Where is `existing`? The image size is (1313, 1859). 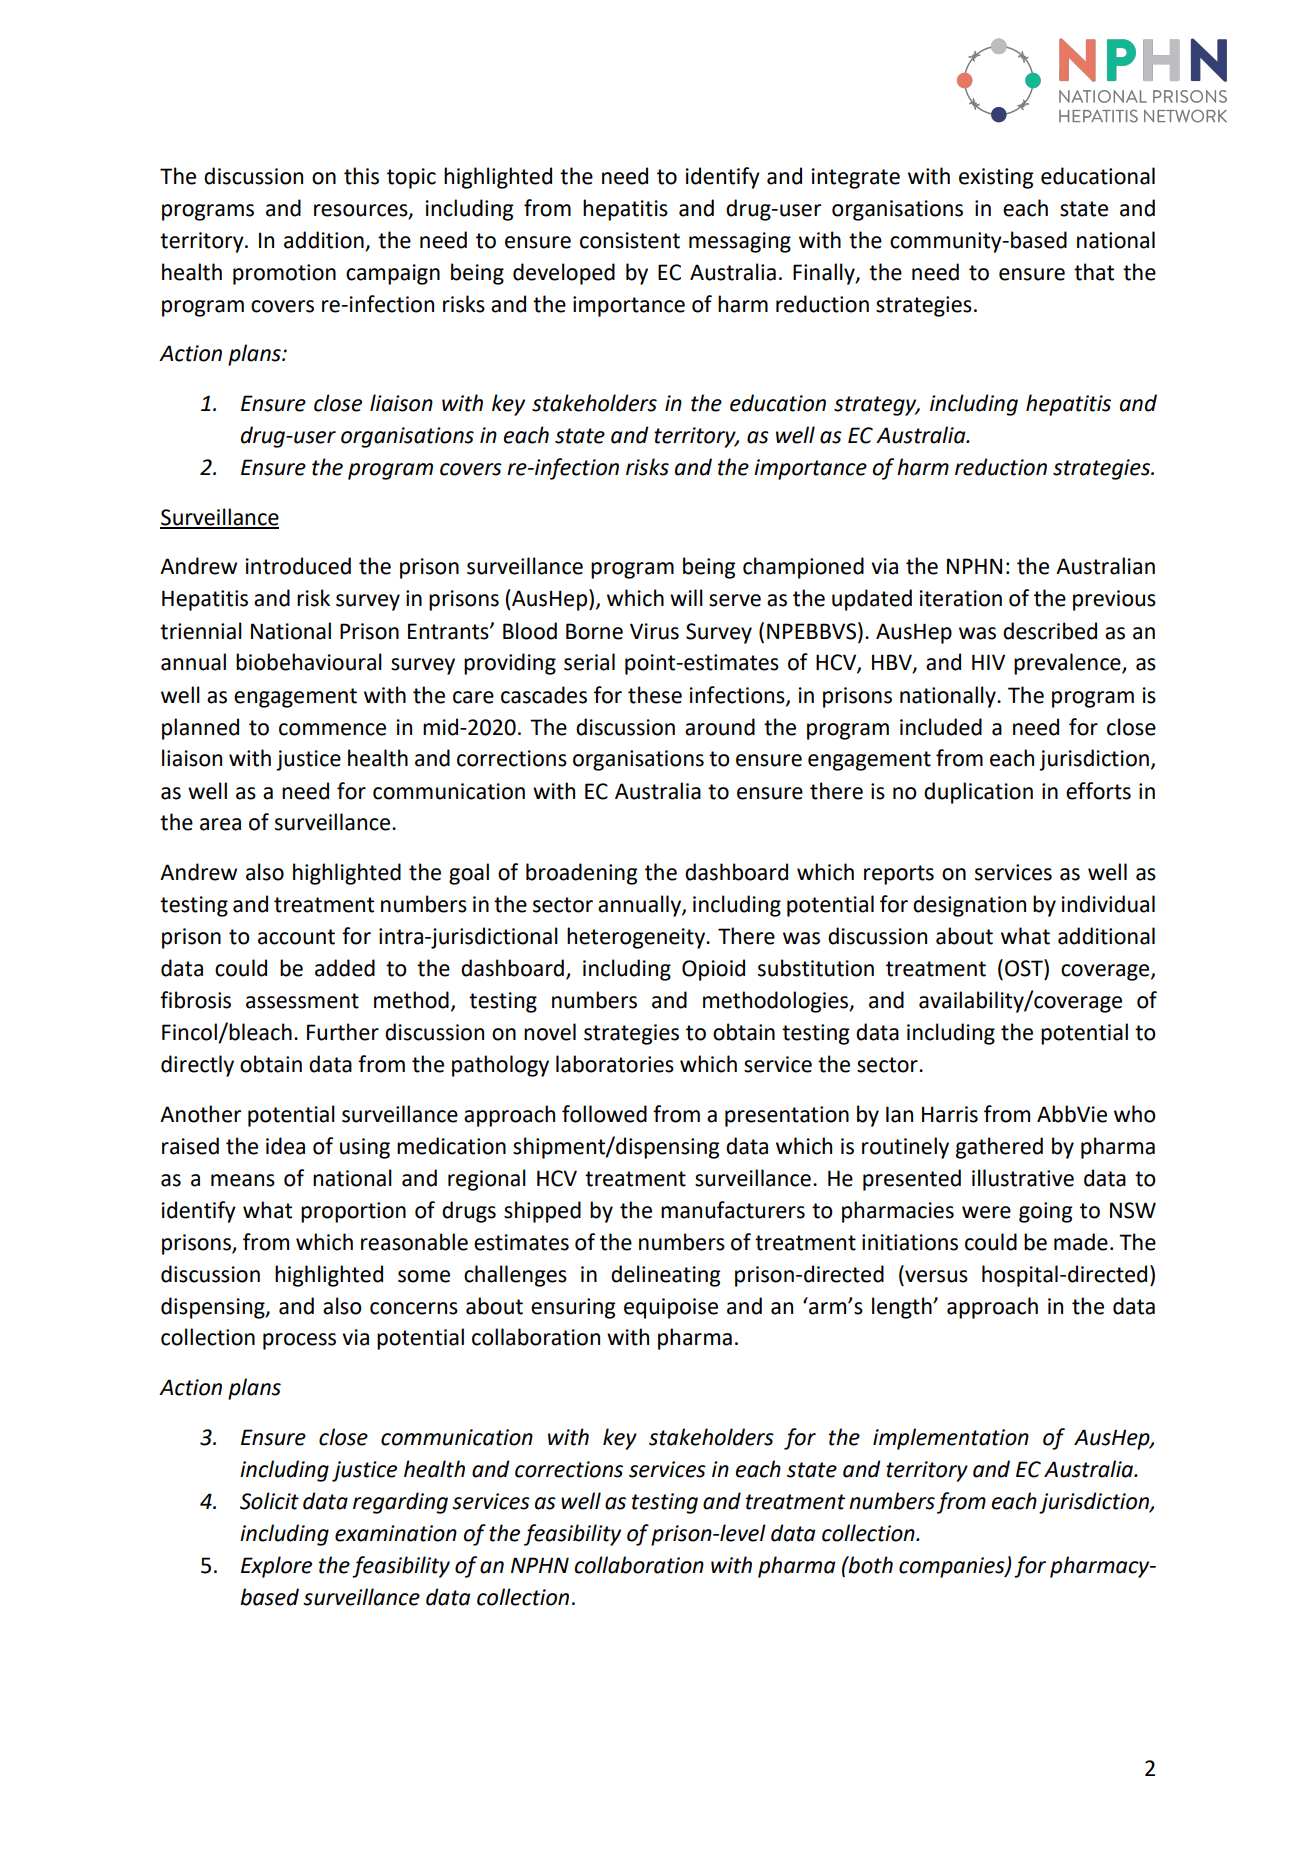
existing is located at coordinates (996, 178).
